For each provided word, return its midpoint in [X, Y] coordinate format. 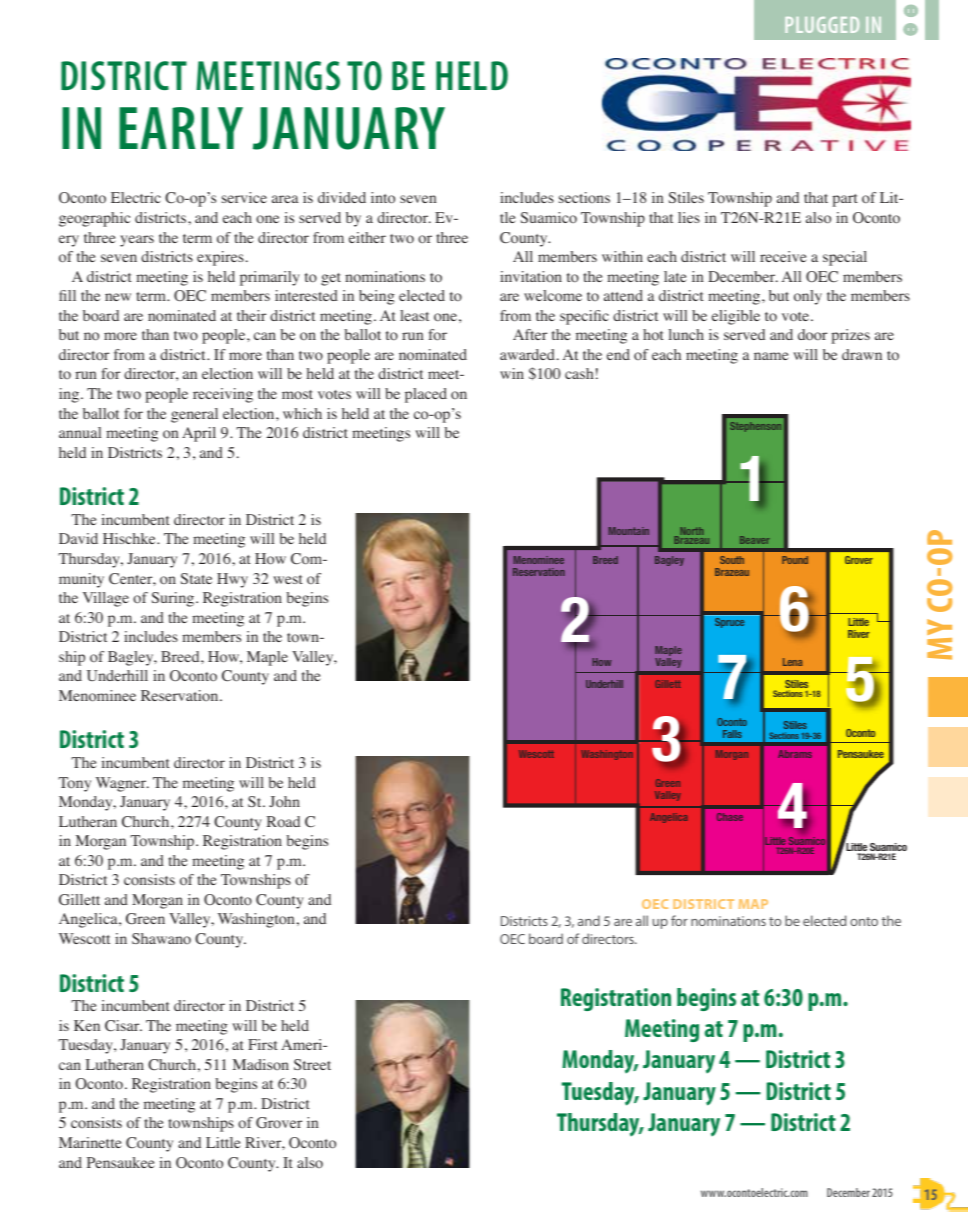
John [284, 801]
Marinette [90, 1142]
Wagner [122, 784]
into [383, 198]
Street [312, 1064]
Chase [730, 817]
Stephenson [755, 427]
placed [426, 395]
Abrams [795, 754]
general [194, 415]
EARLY [181, 128]
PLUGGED [822, 25]
